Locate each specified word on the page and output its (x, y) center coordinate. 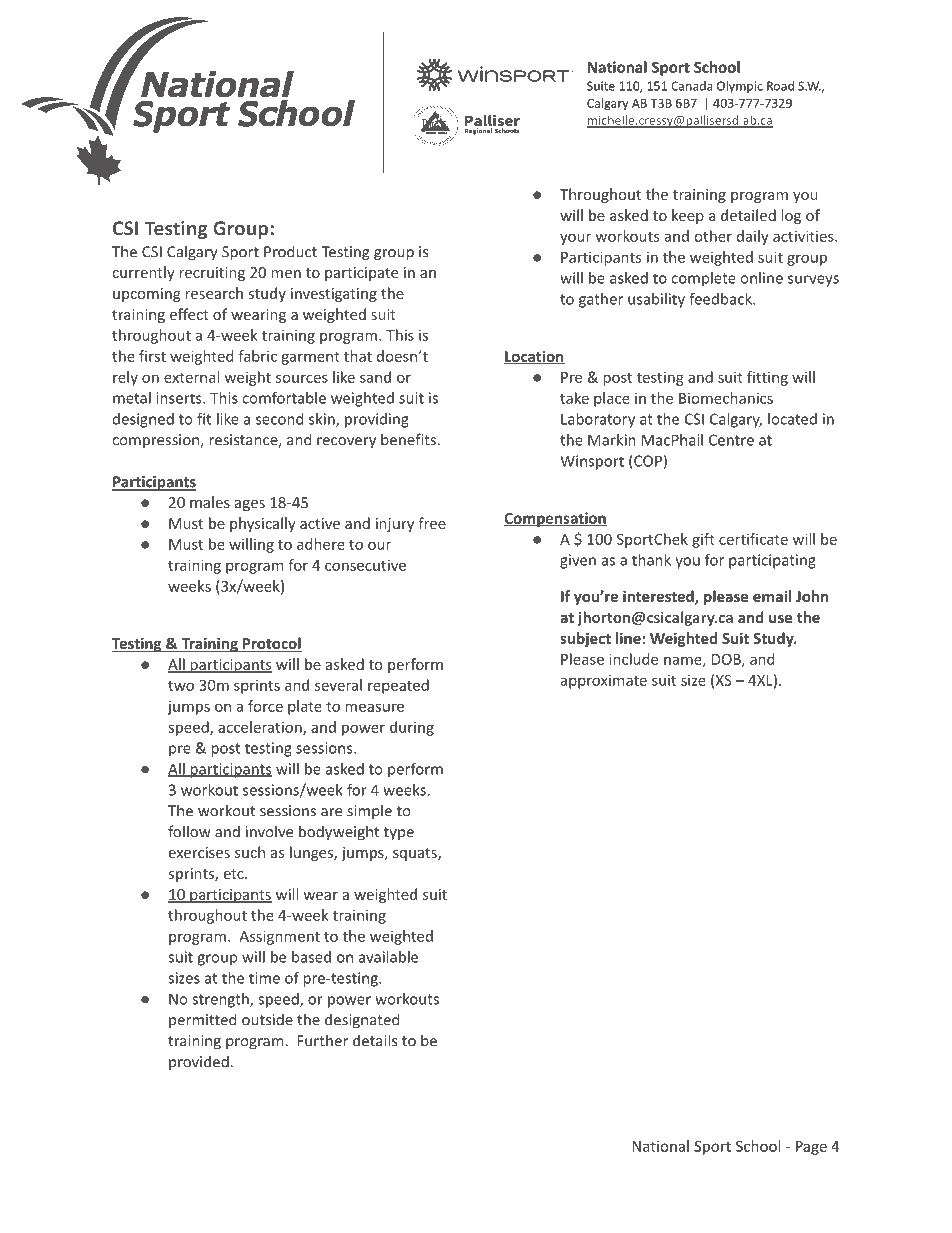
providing (377, 420)
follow (189, 831)
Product (290, 251)
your (575, 239)
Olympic (740, 87)
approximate (604, 682)
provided (199, 1062)
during (412, 728)
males (210, 502)
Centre (731, 440)
